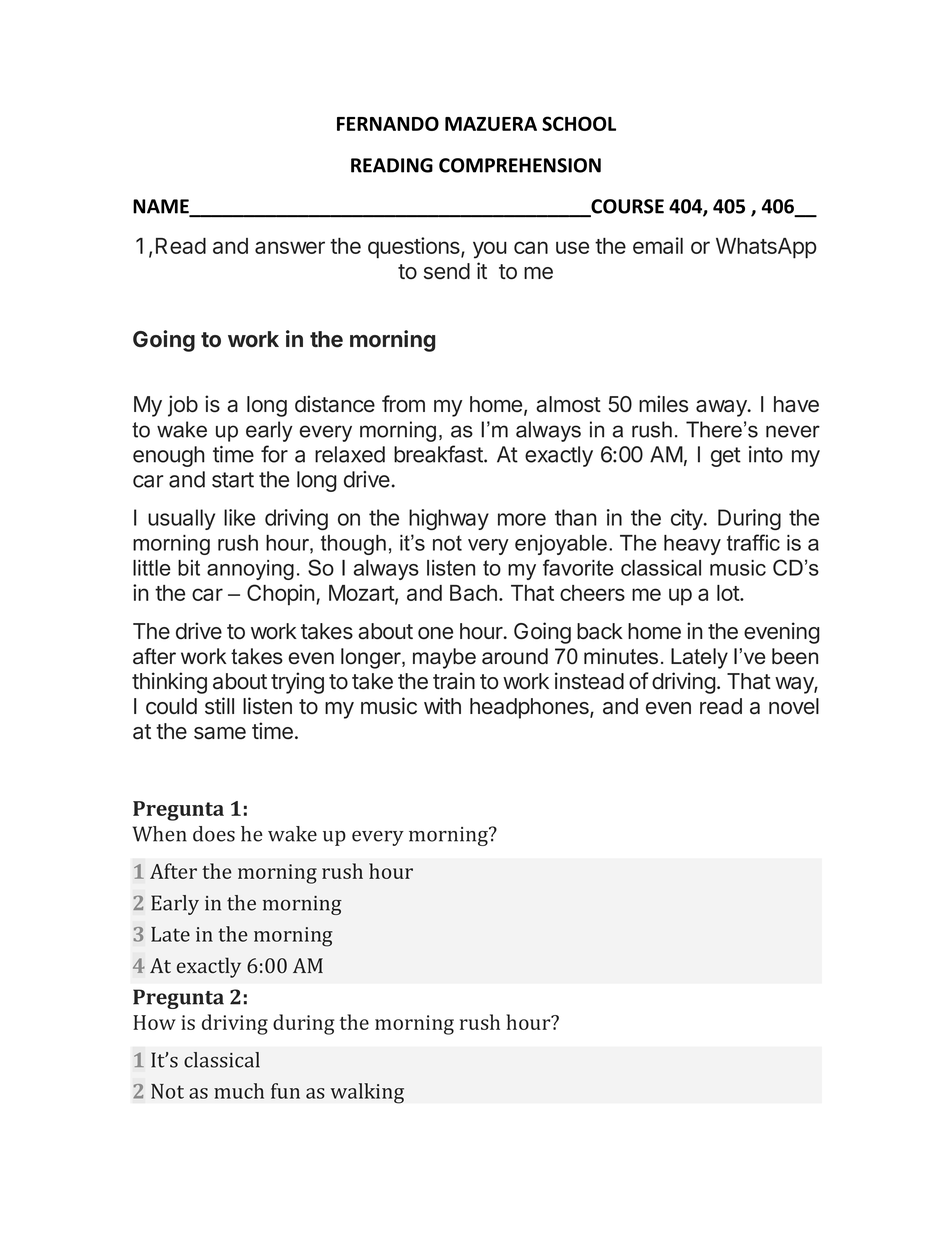 This screenshot has height=1233, width=952. What do you see at coordinates (658, 245) in the screenshot?
I see `email` at bounding box center [658, 245].
